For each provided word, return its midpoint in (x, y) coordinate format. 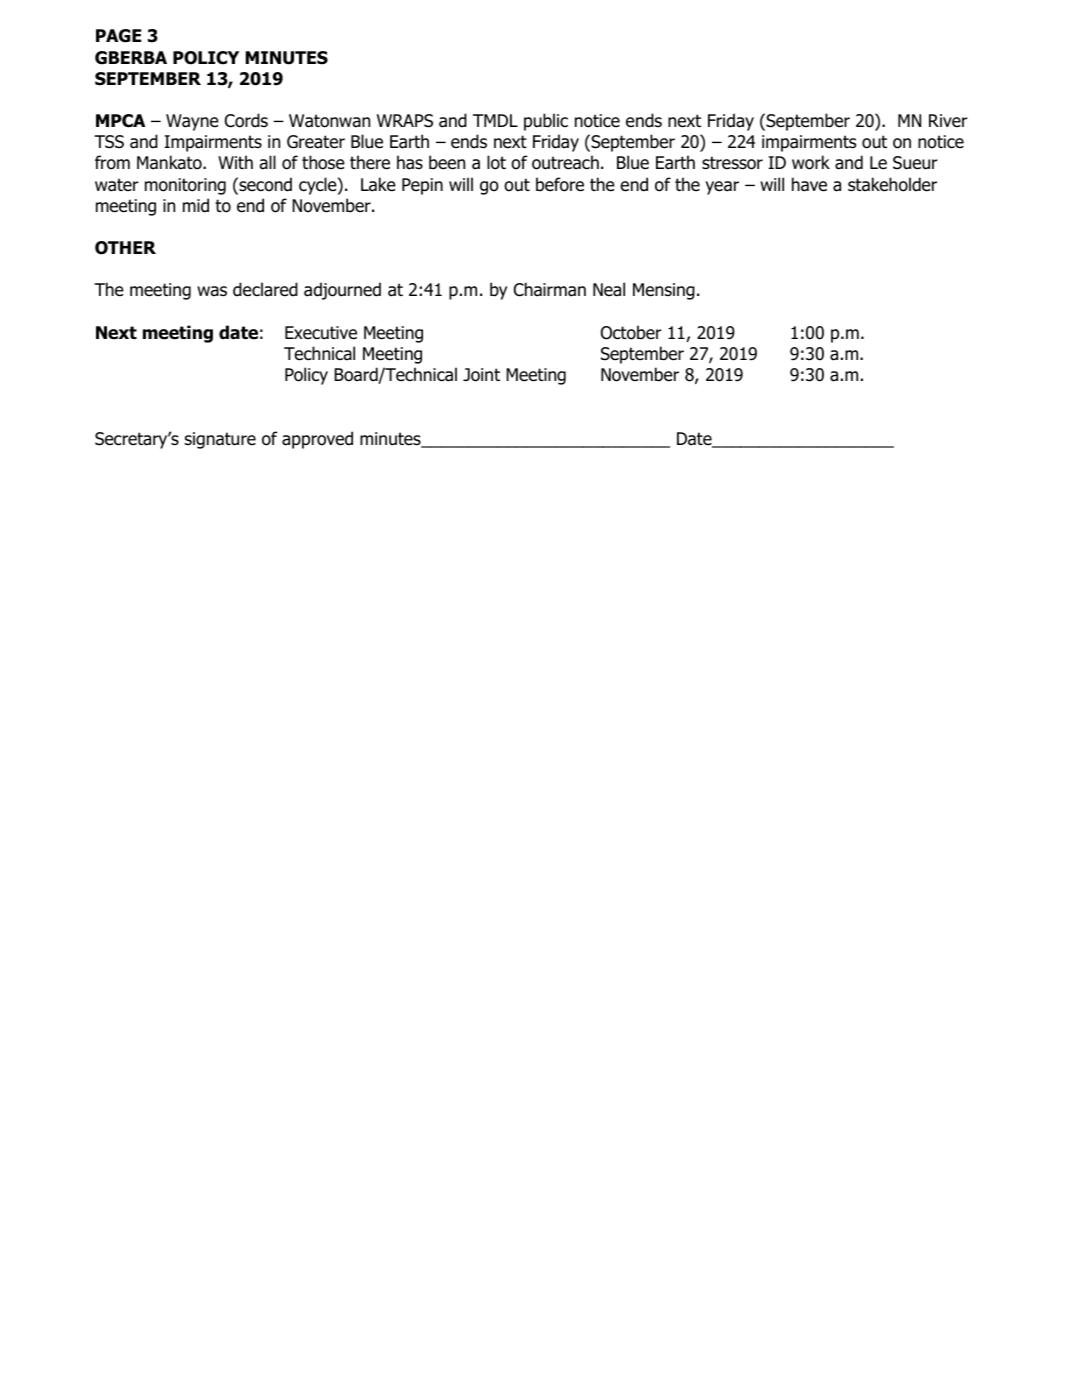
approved (317, 440)
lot (496, 162)
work (811, 162)
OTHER (125, 248)
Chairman (550, 289)
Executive (321, 333)
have (809, 184)
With (235, 162)
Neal (609, 289)
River (948, 120)
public (546, 122)
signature (220, 440)
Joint (481, 375)
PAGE (118, 36)
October (631, 332)
